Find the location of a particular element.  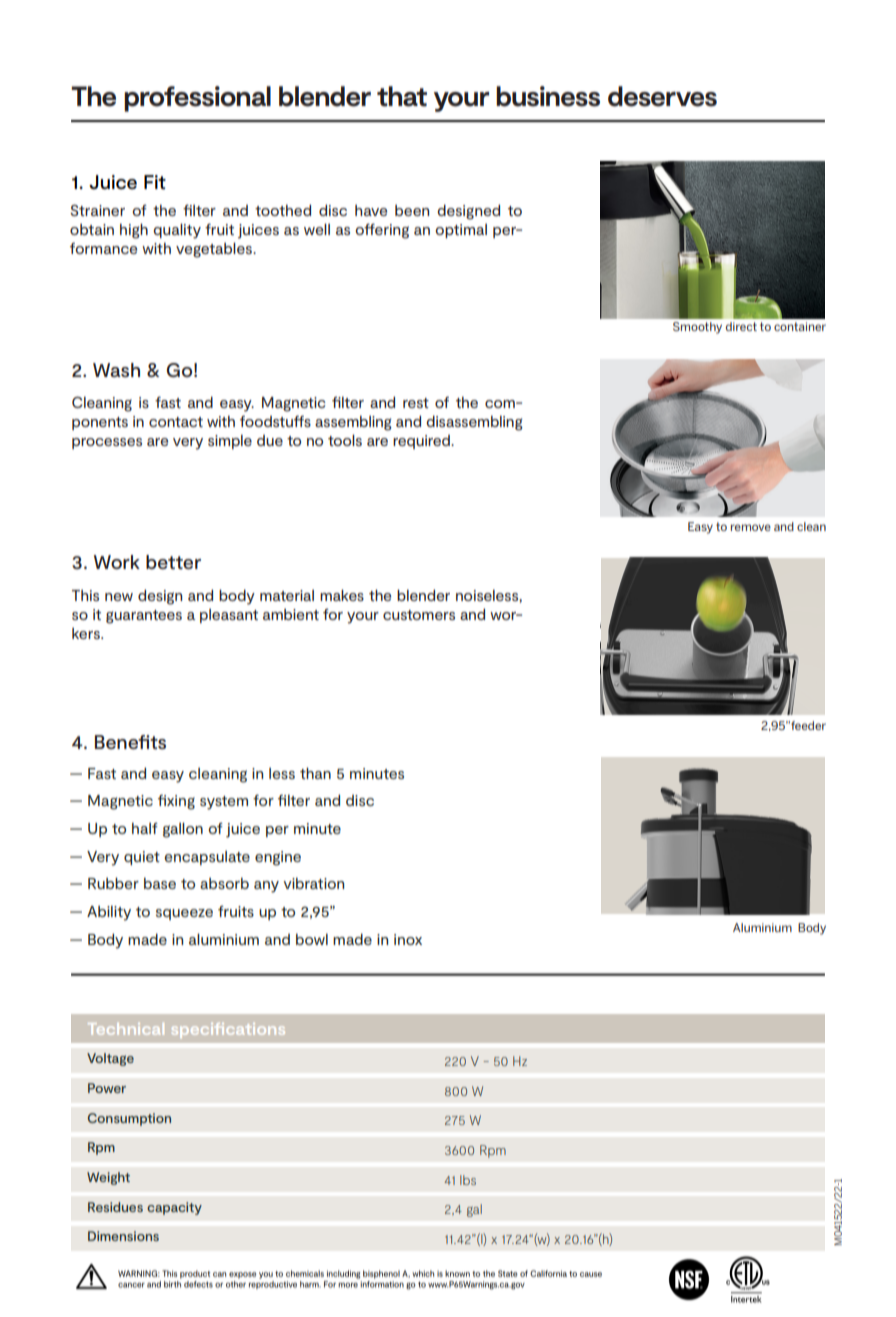

remove is located at coordinates (751, 527).
